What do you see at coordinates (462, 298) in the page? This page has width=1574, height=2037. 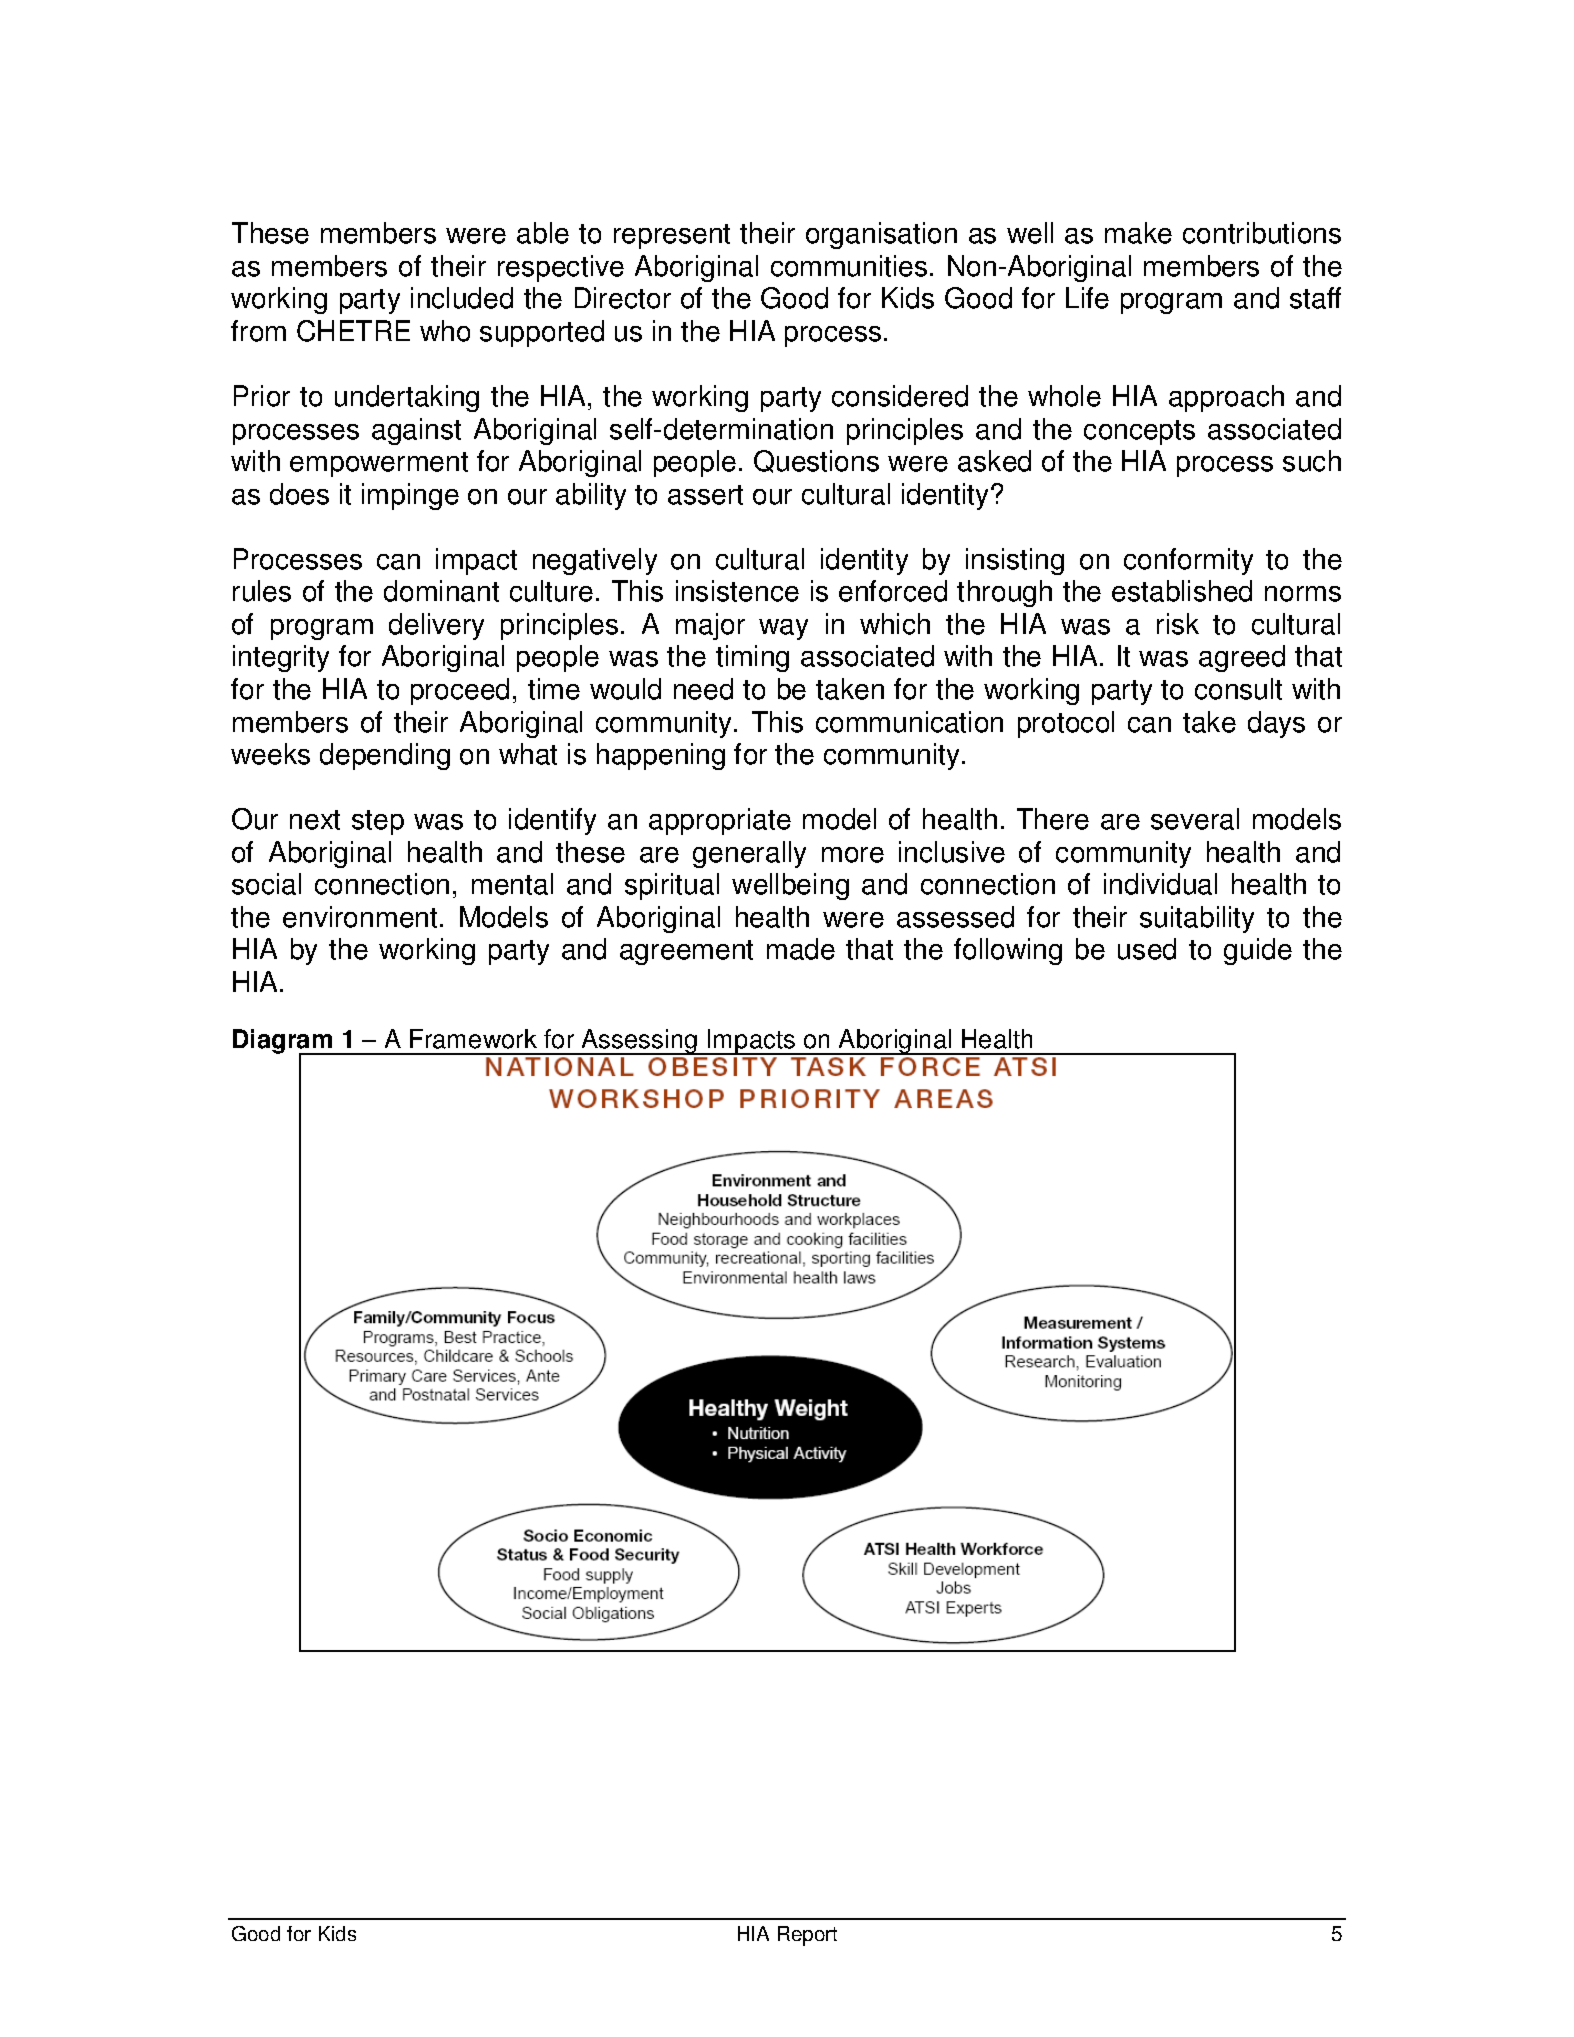 I see `included` at bounding box center [462, 298].
